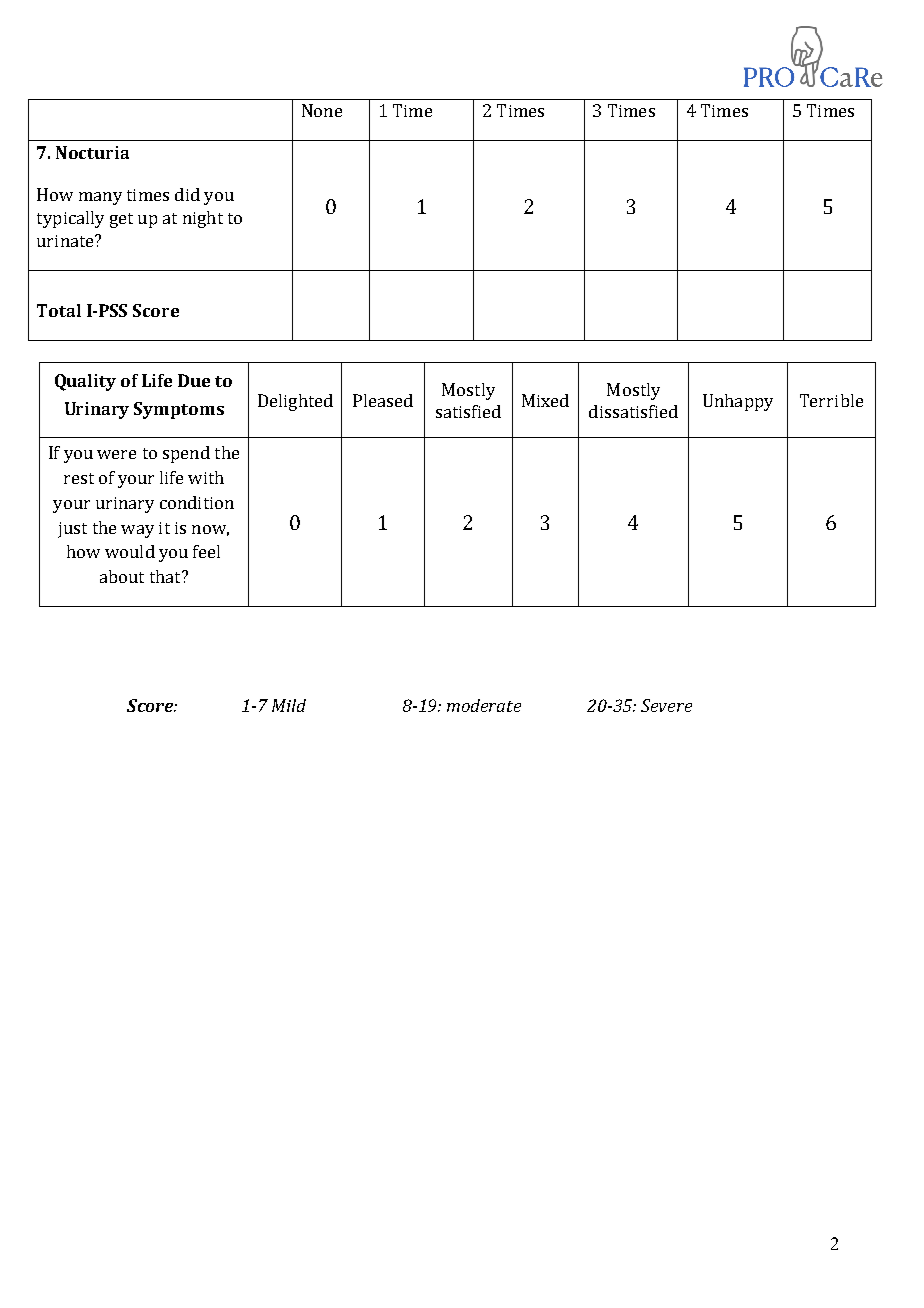 The width and height of the screenshot is (924, 1308). I want to click on None, so click(322, 110).
